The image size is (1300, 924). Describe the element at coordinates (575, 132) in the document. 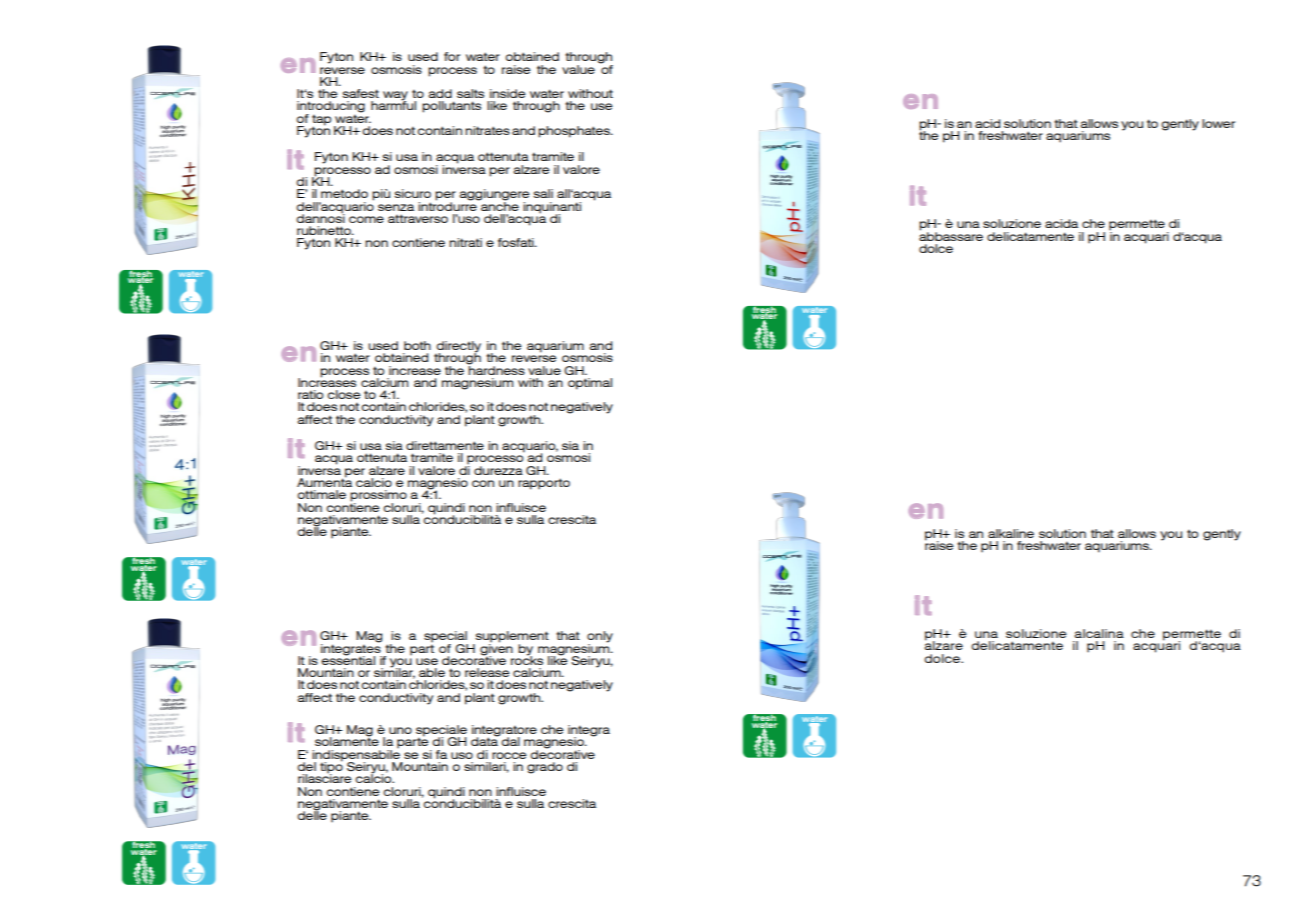

I see `phosphates` at that location.
